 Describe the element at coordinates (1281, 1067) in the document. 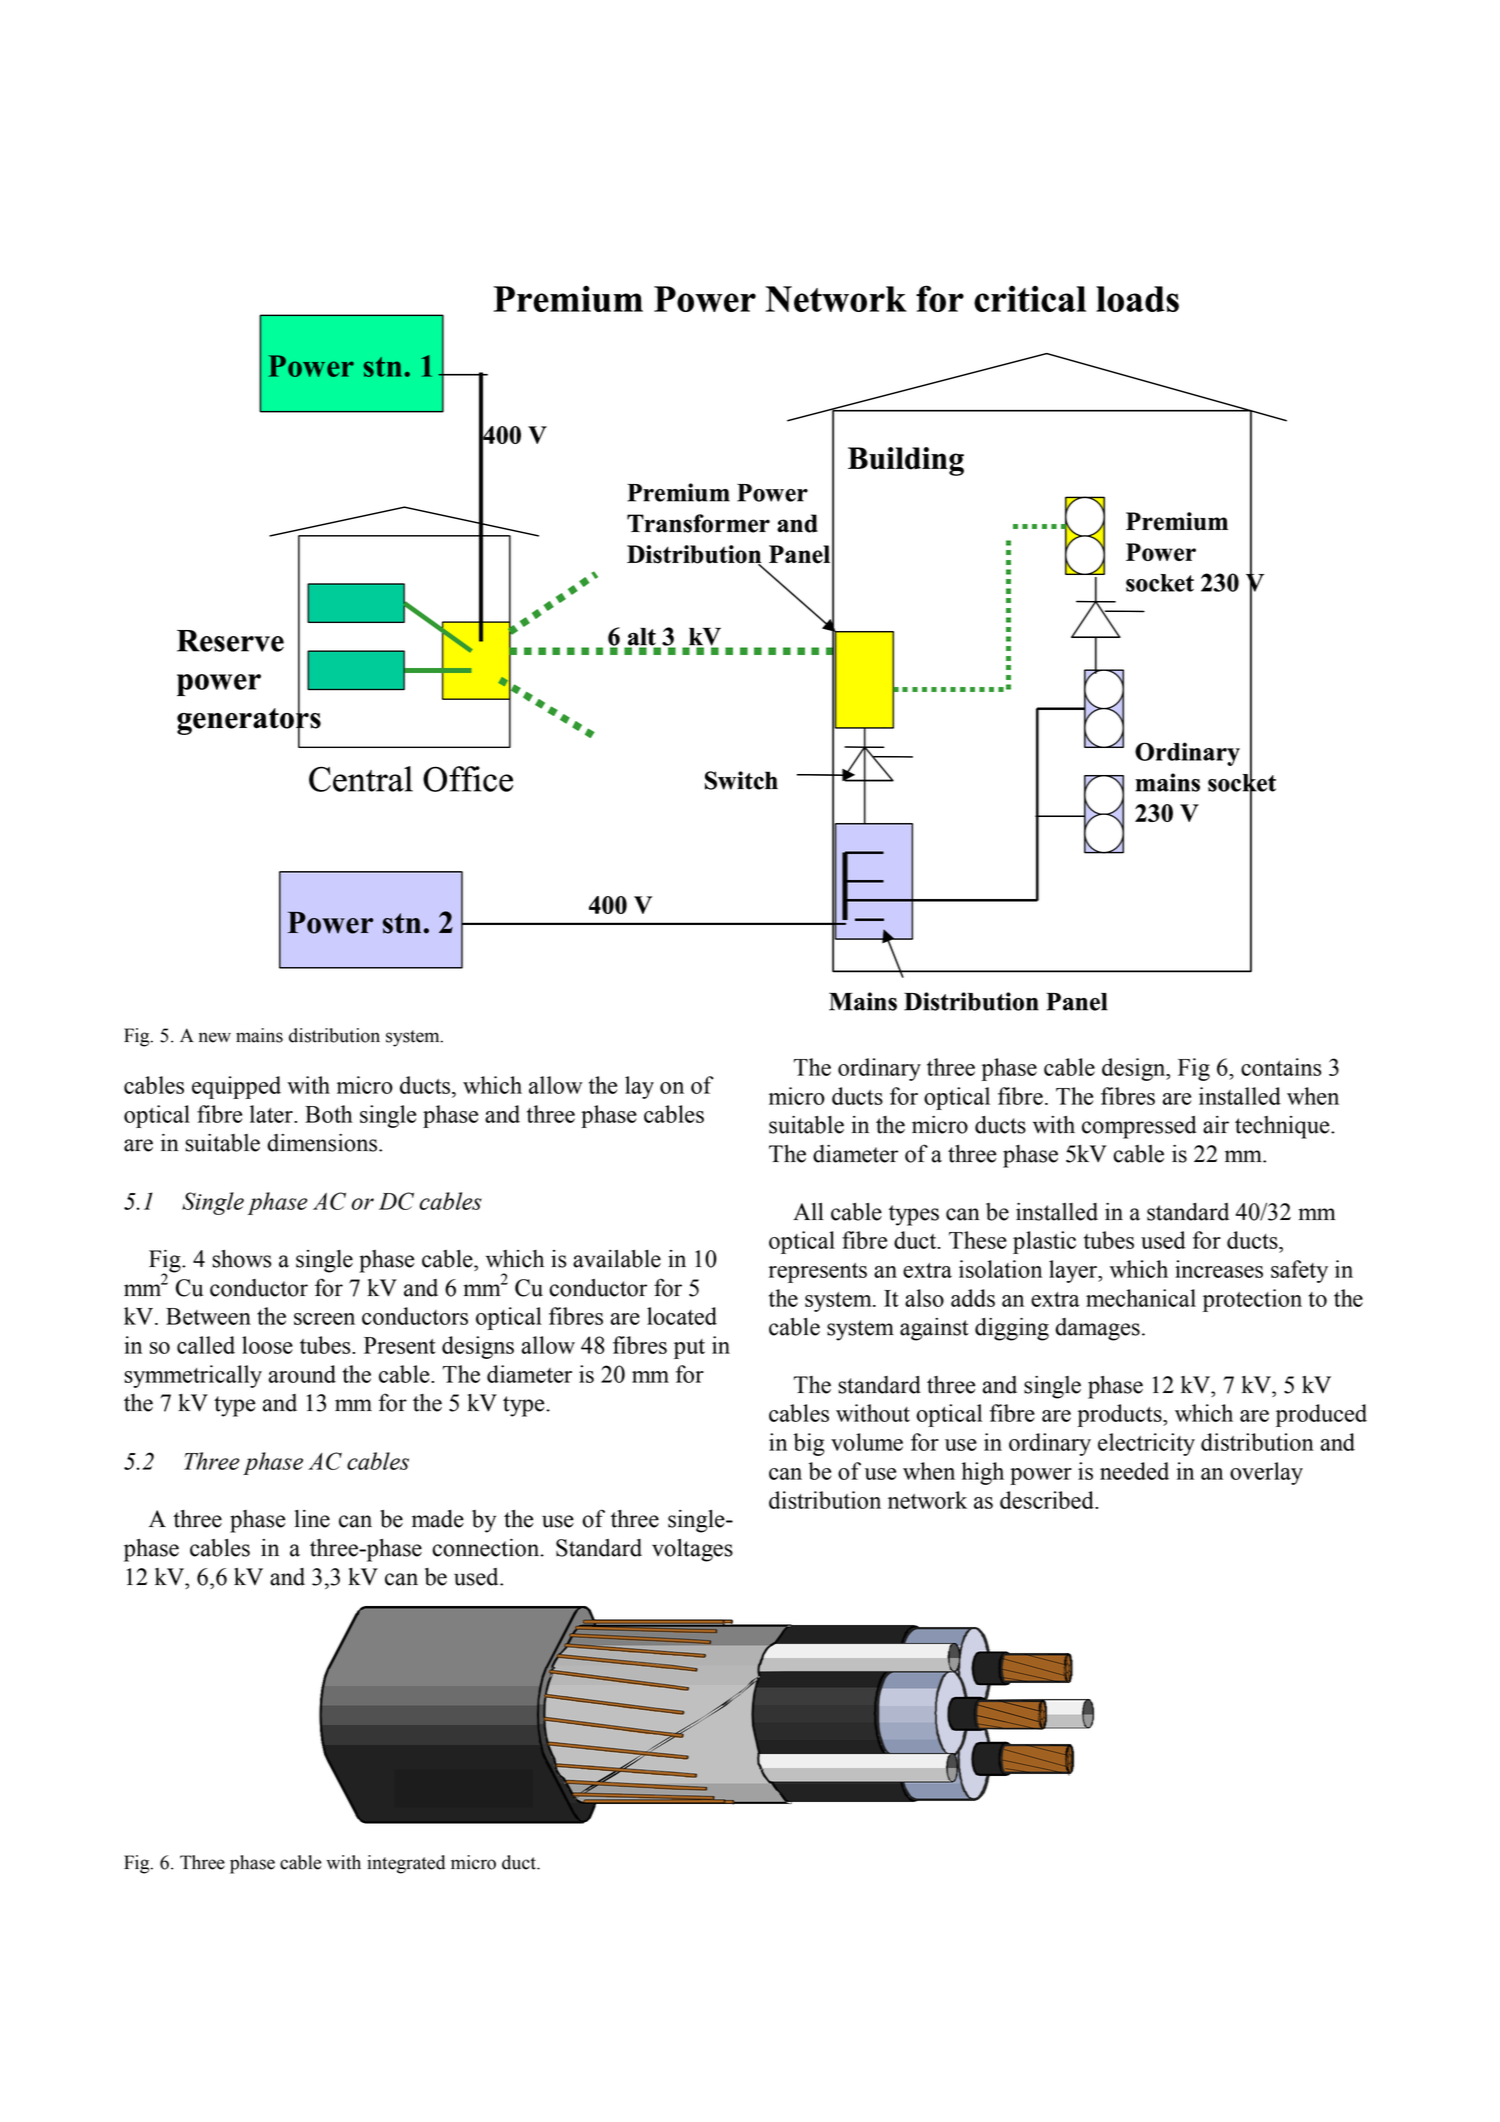

I see `contains` at that location.
